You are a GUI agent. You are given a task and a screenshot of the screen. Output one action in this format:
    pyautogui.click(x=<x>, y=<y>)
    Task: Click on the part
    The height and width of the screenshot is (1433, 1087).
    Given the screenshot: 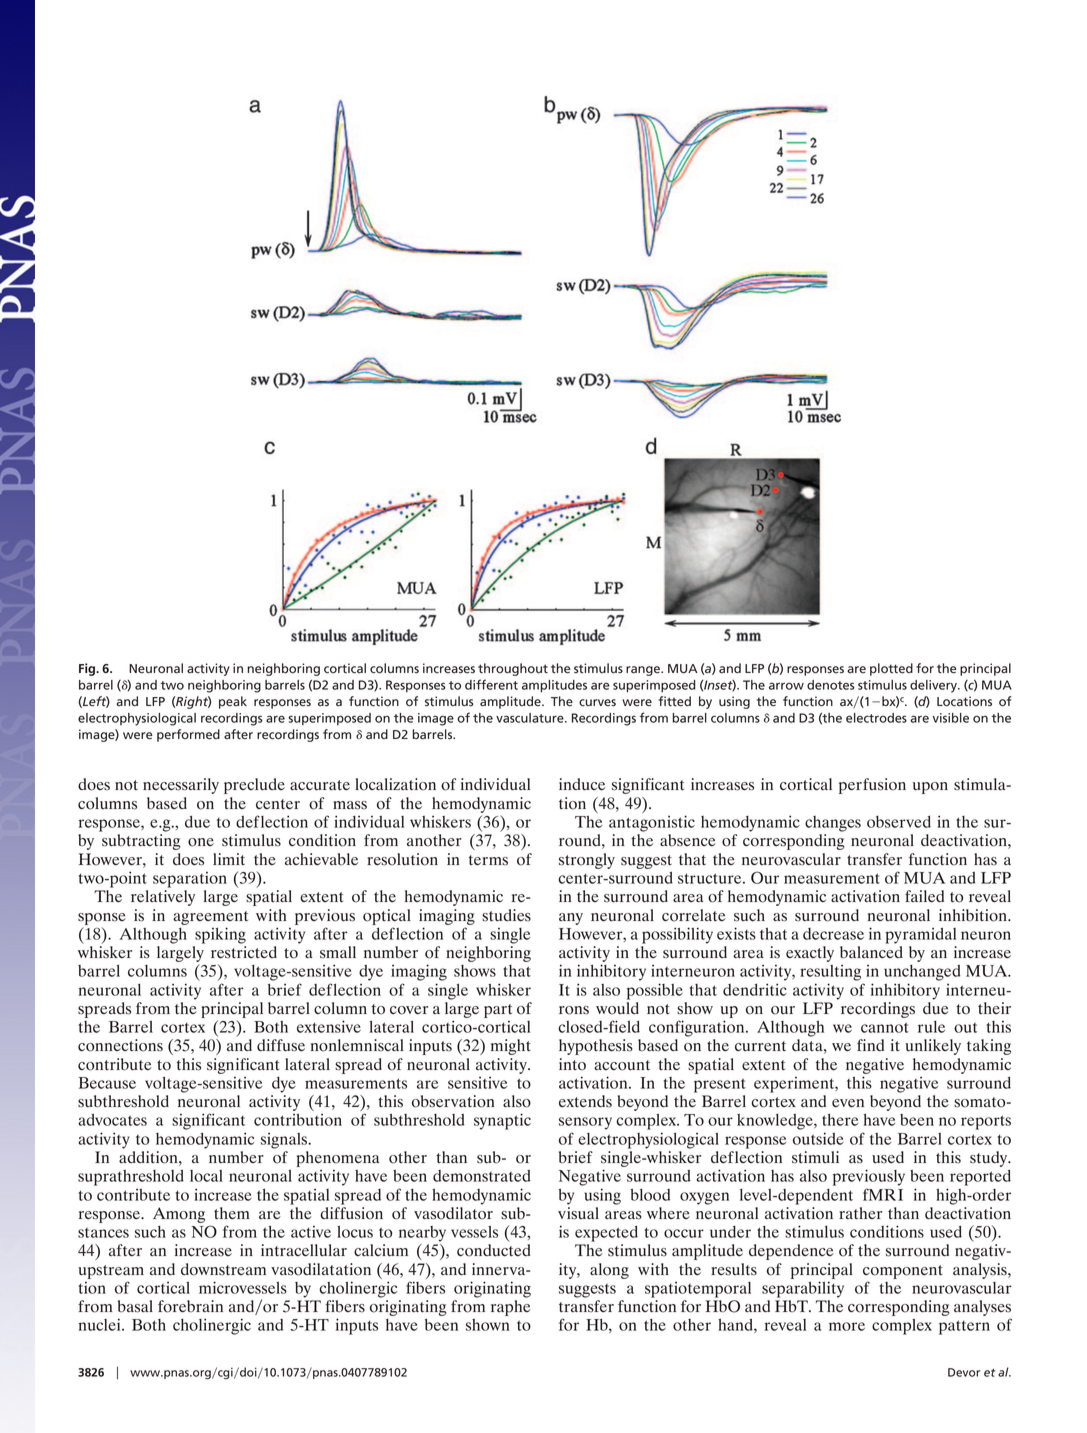 What is the action you would take?
    pyautogui.click(x=498, y=1011)
